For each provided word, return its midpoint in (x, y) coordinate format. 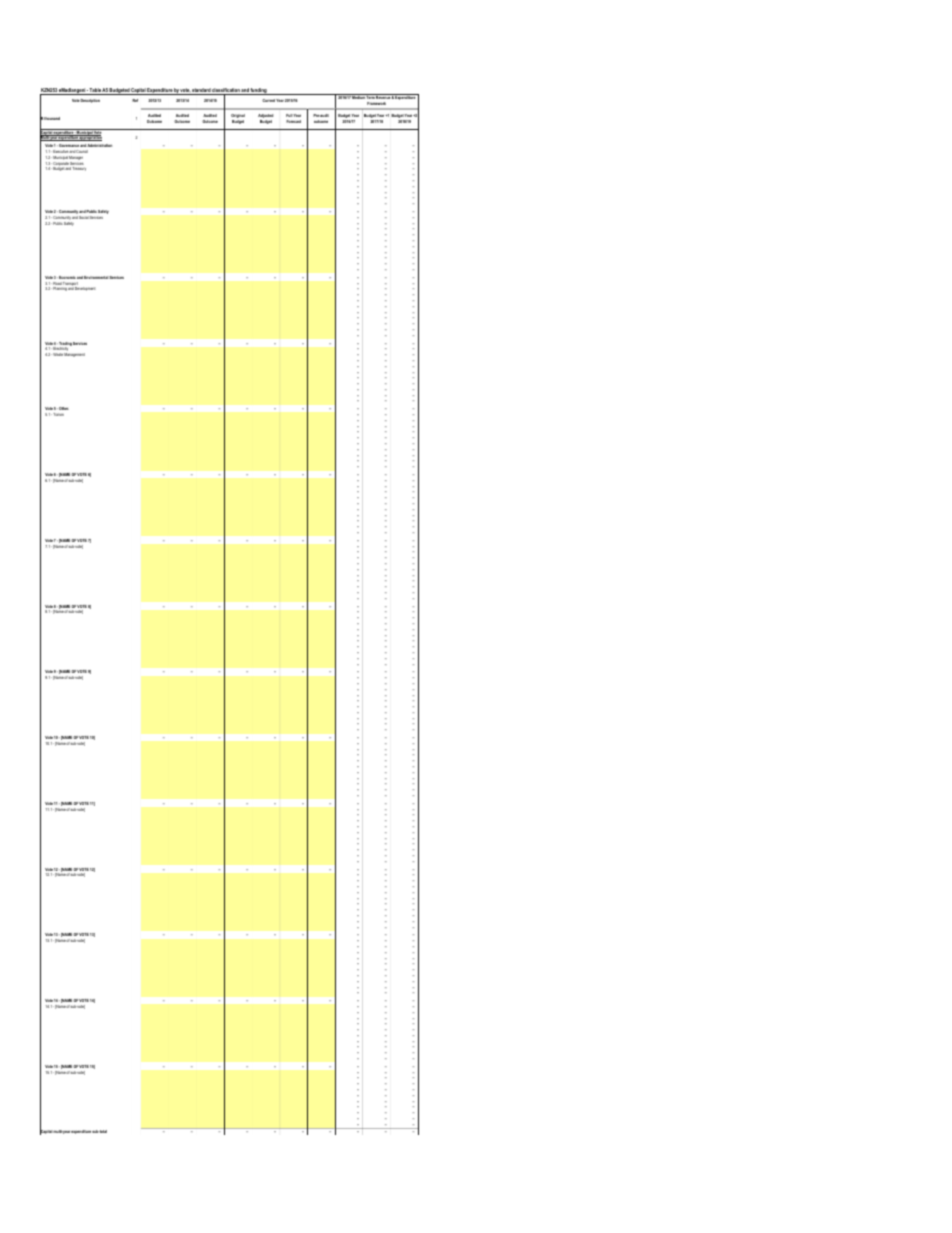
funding (259, 91)
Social (84, 217)
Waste (57, 354)
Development (85, 289)
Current (268, 100)
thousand (52, 118)
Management (74, 355)
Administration (99, 145)
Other (63, 408)
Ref (135, 100)
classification (226, 91)
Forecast (293, 121)
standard (201, 91)
